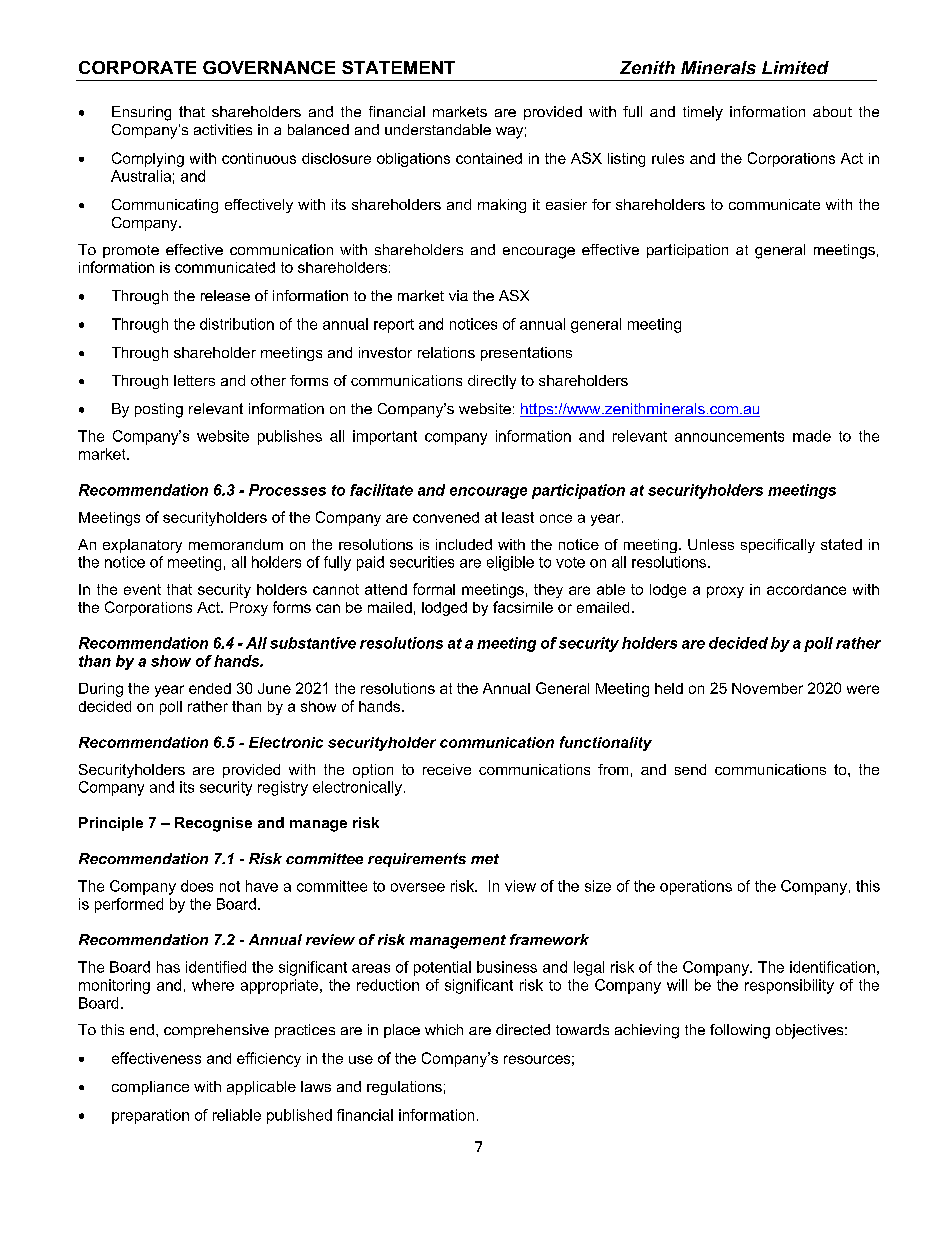 This image has height=1233, width=952. What do you see at coordinates (210, 688) in the image?
I see `ended` at bounding box center [210, 688].
